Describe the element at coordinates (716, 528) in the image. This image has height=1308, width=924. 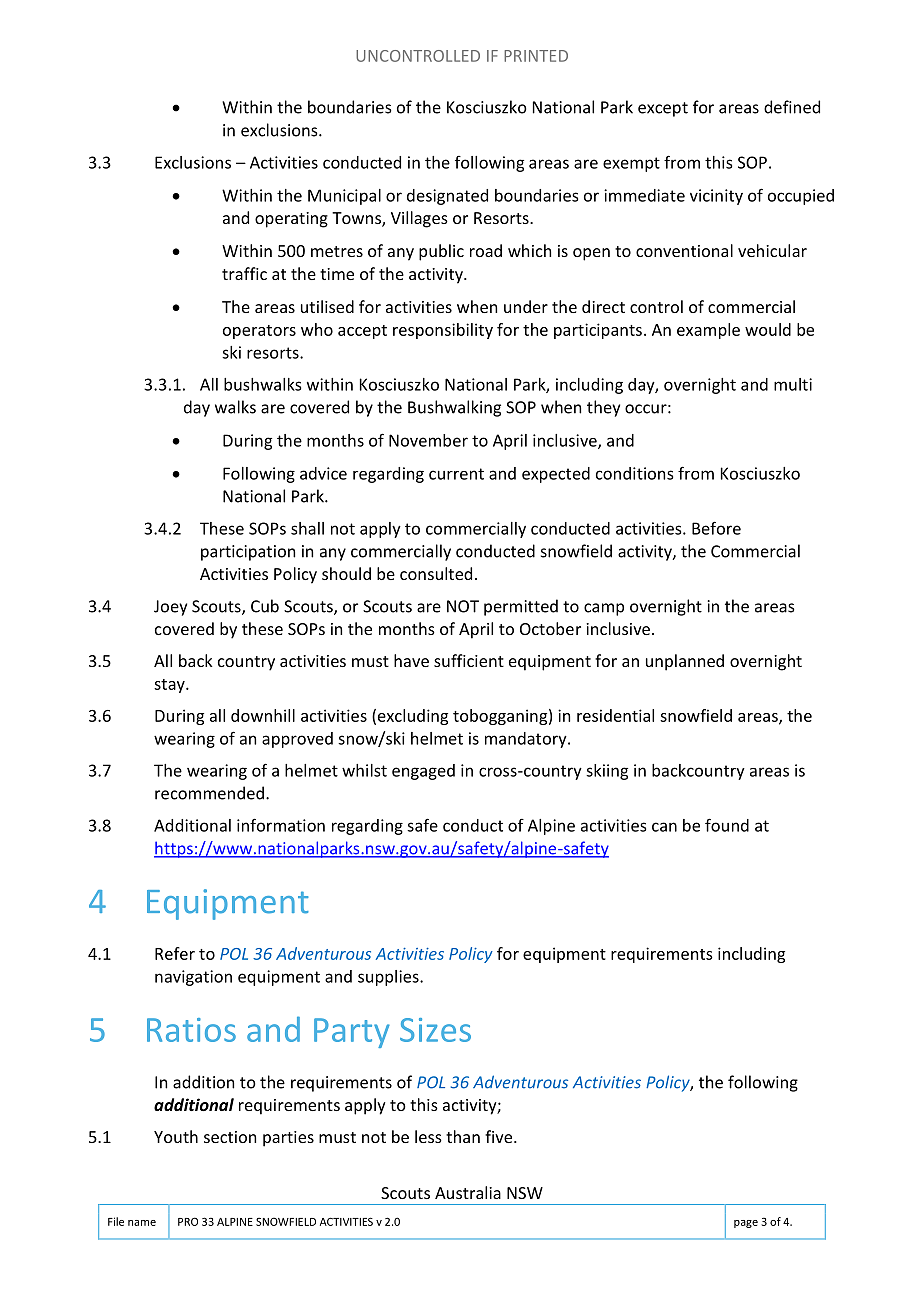
I see `Before` at that location.
